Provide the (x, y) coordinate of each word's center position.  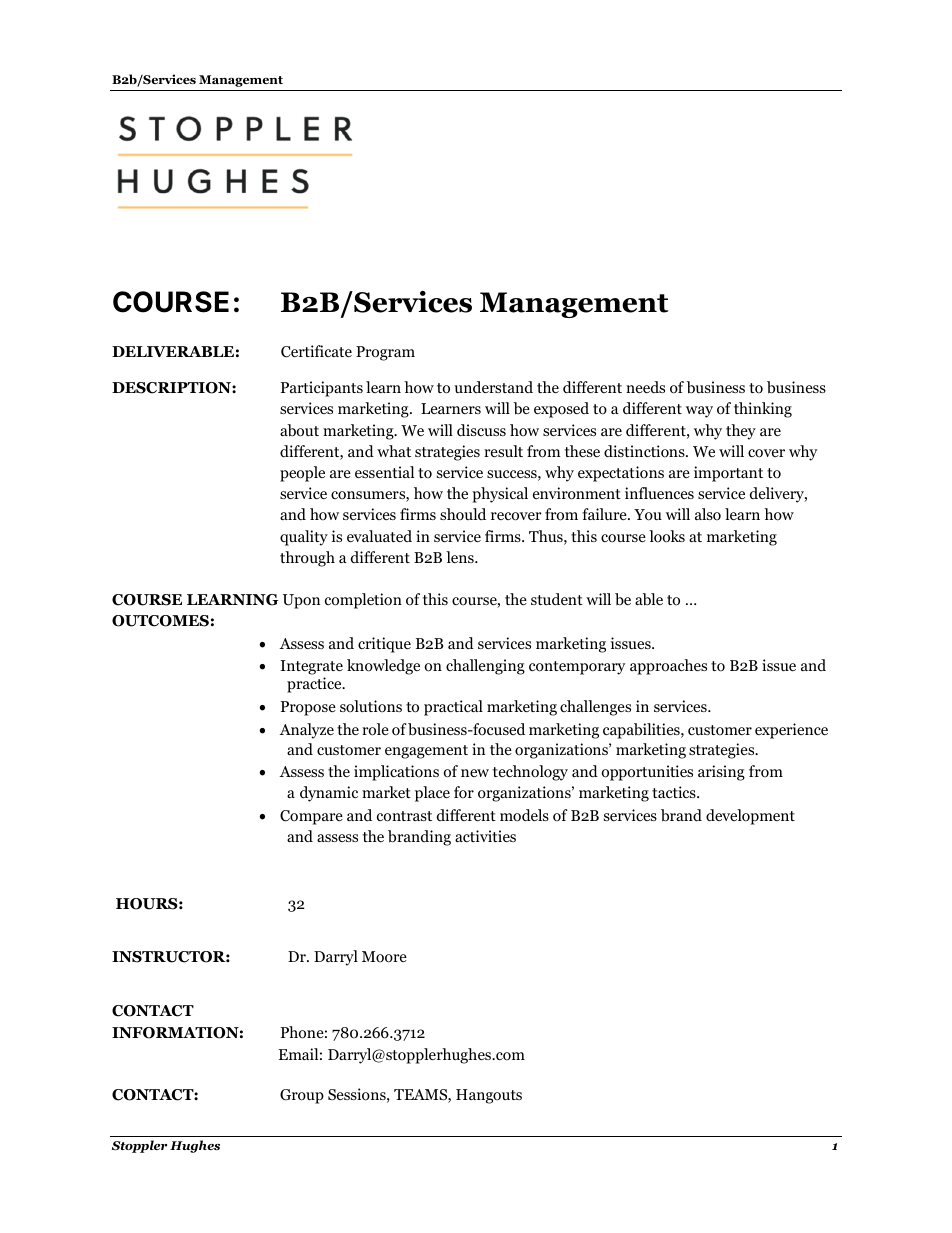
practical (453, 708)
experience (791, 731)
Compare (311, 817)
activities (485, 836)
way (699, 412)
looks (667, 536)
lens (461, 557)
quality (304, 538)
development (750, 817)
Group (302, 1096)
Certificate (316, 351)
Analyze (307, 731)
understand (493, 387)
